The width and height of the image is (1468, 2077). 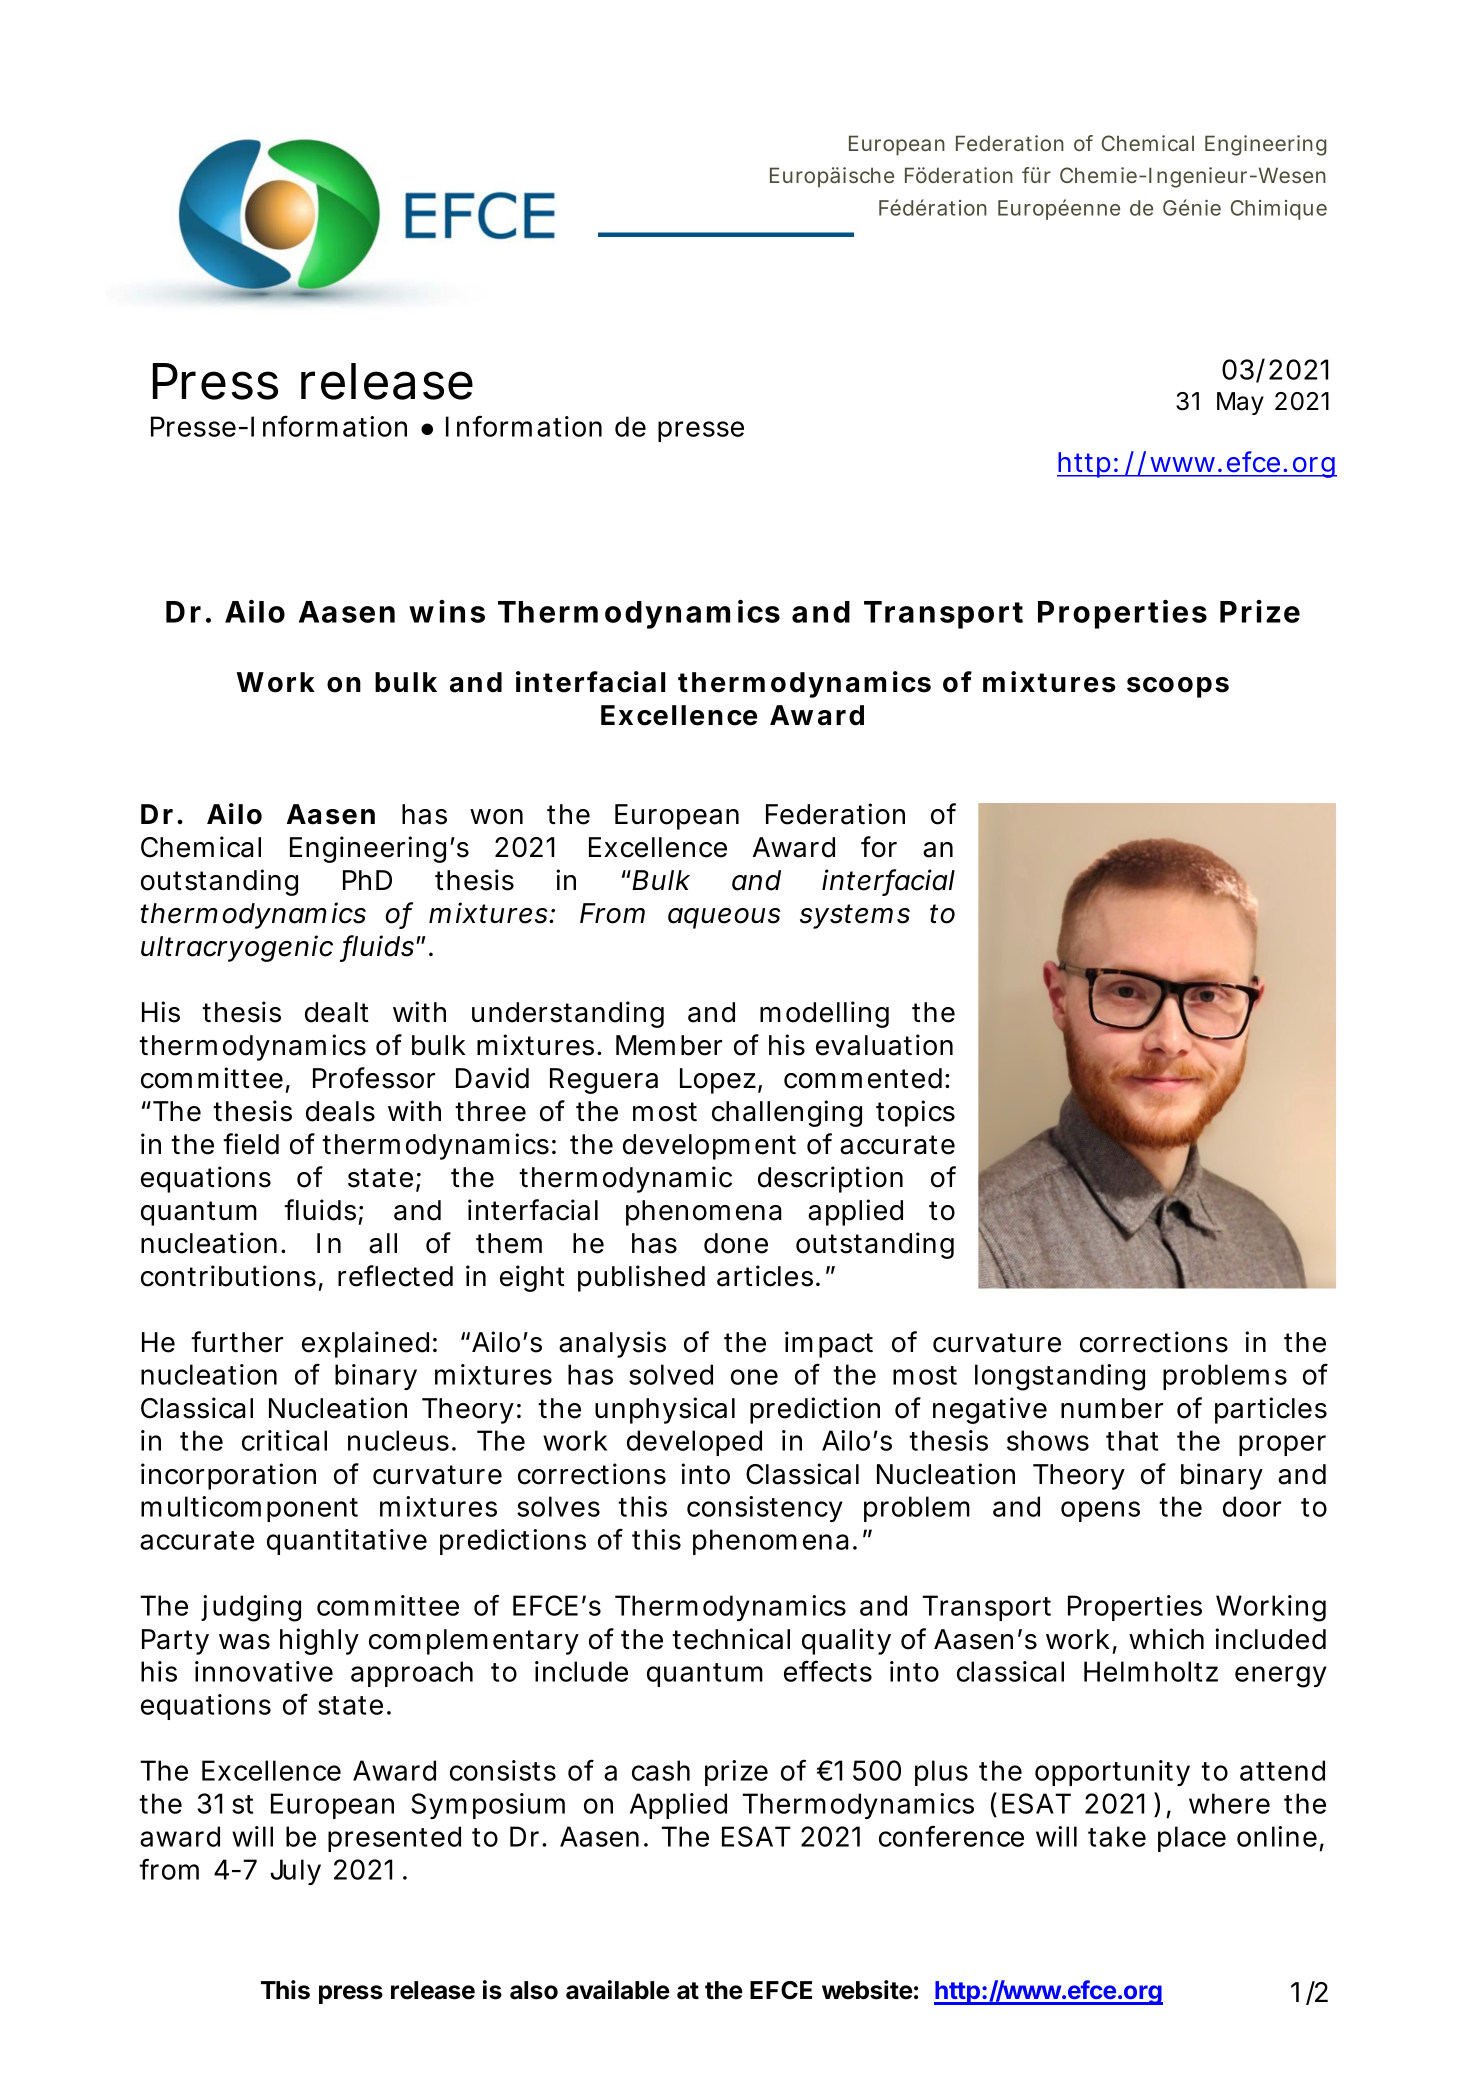 What do you see at coordinates (724, 918) in the image?
I see `aqueous` at bounding box center [724, 918].
